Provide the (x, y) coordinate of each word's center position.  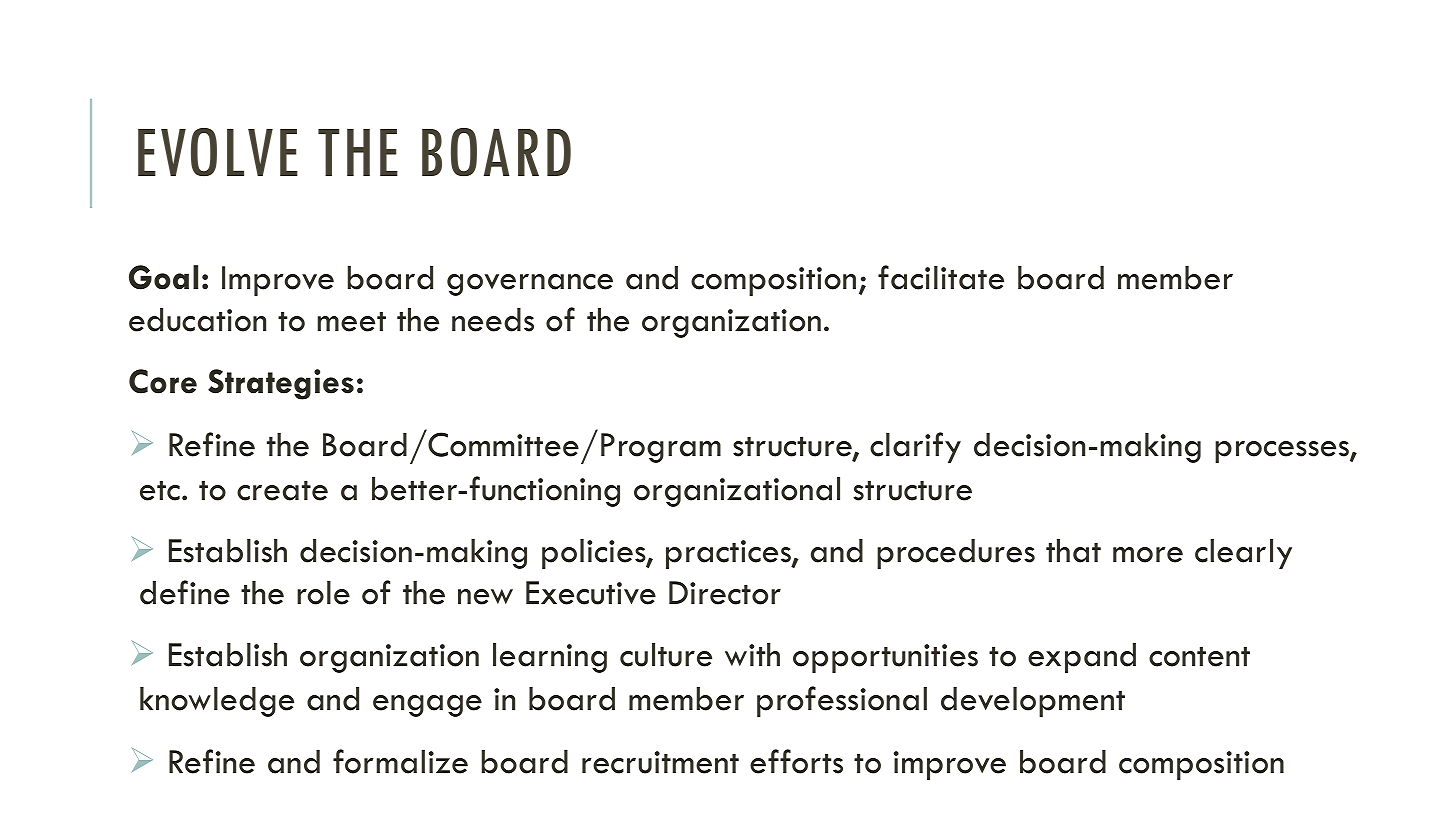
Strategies (281, 384)
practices (729, 554)
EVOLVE (218, 152)
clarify (915, 447)
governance (530, 285)
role (323, 593)
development (1033, 702)
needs (493, 320)
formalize (400, 761)
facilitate (941, 277)
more (1148, 555)
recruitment (660, 762)
